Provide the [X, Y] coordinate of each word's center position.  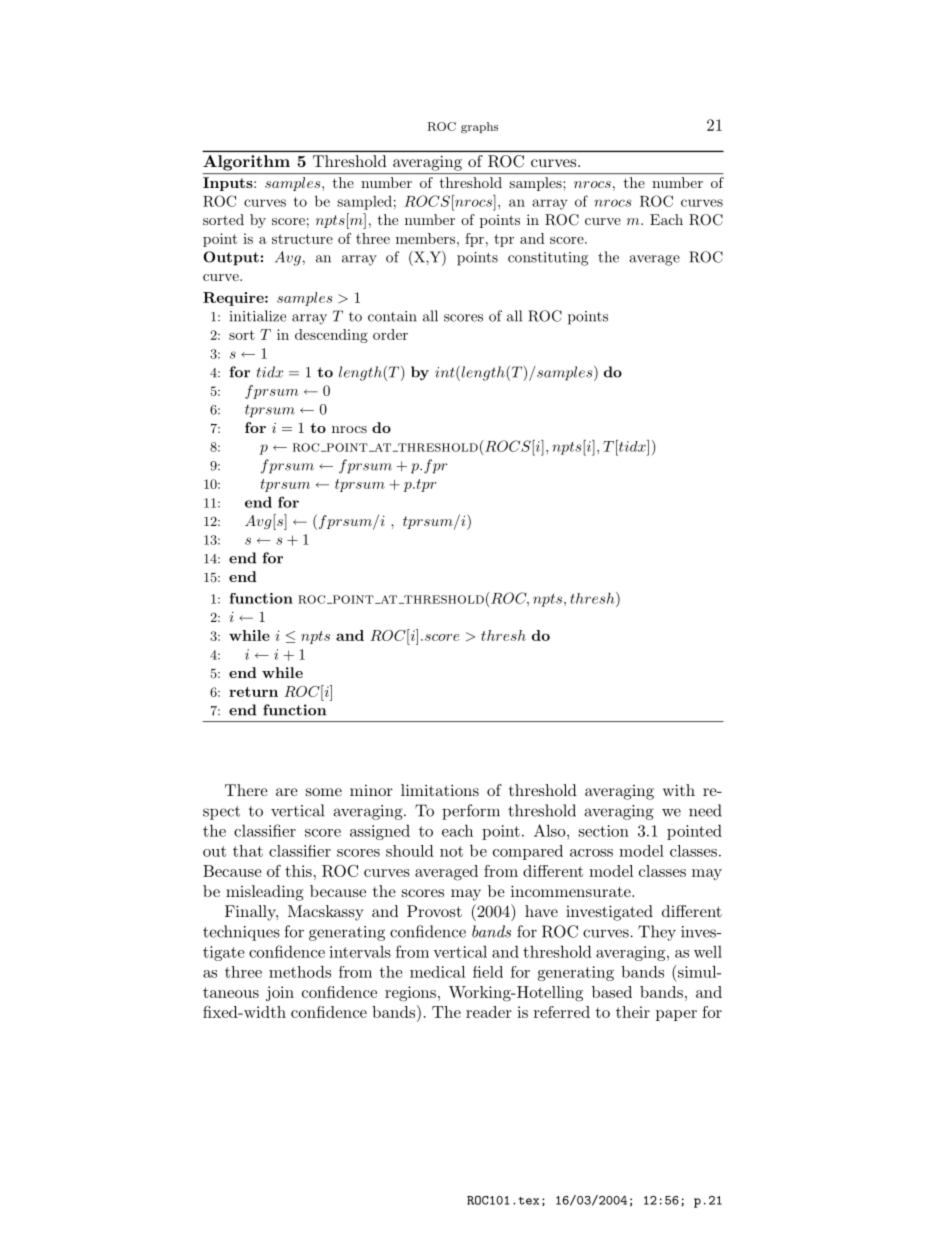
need [705, 810]
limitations [440, 790]
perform [471, 812]
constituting [548, 259]
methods [300, 971]
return [253, 692]
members [427, 238]
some [324, 792]
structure [302, 239]
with [679, 790]
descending [331, 336]
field [488, 972]
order [390, 334]
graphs [479, 128]
